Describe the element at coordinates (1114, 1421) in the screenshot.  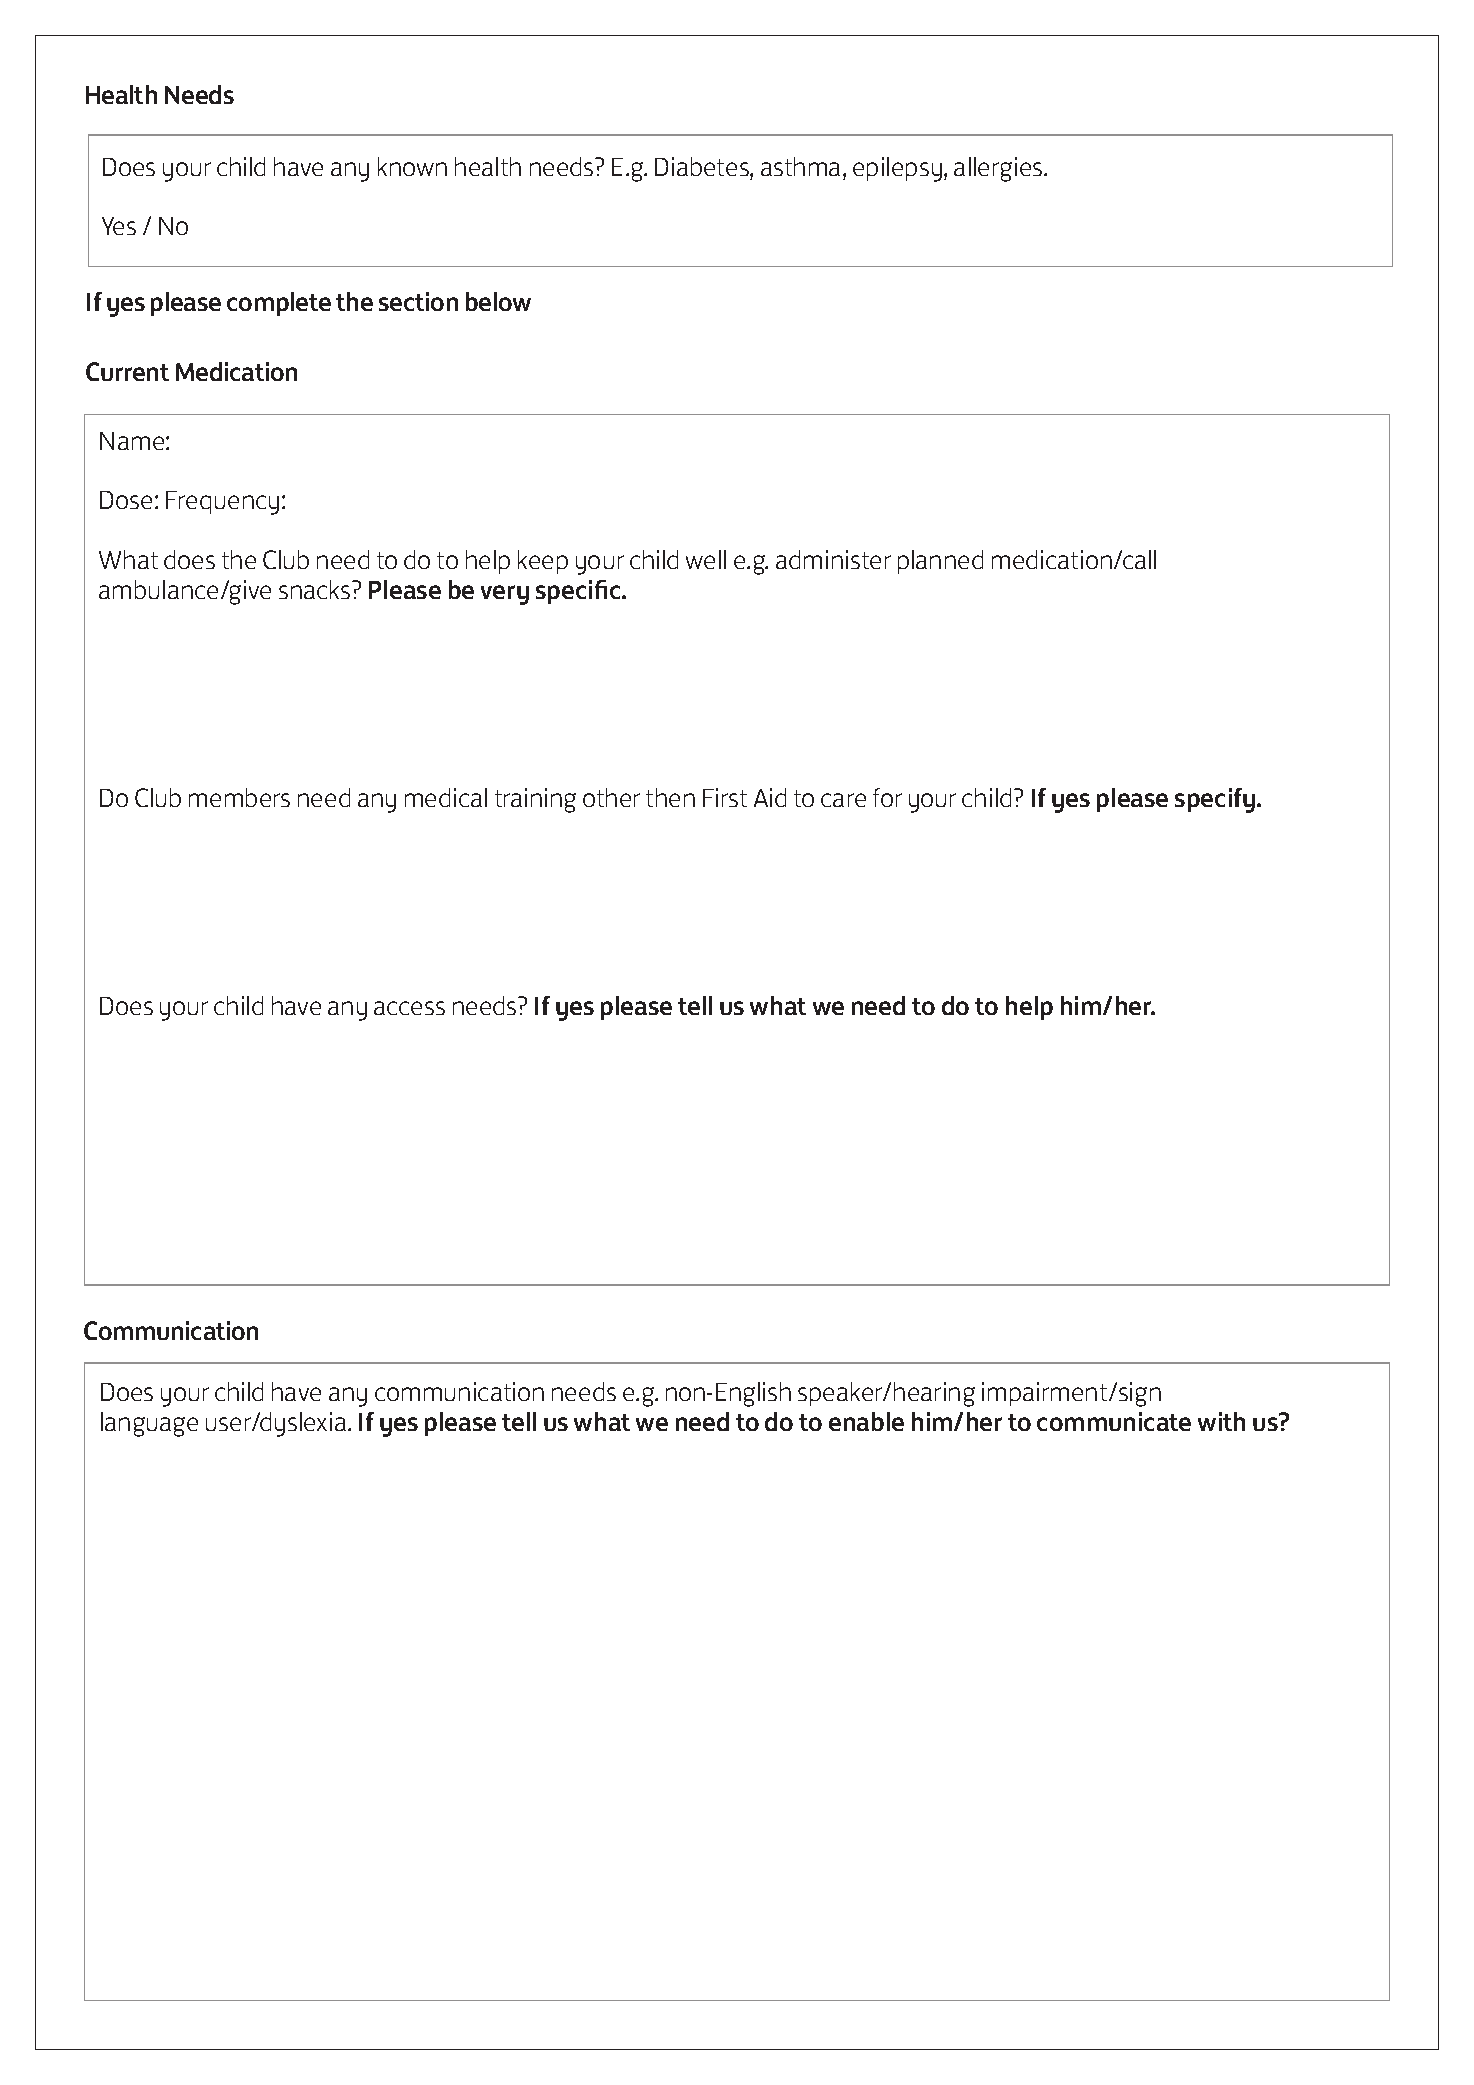
I see `communicate` at that location.
